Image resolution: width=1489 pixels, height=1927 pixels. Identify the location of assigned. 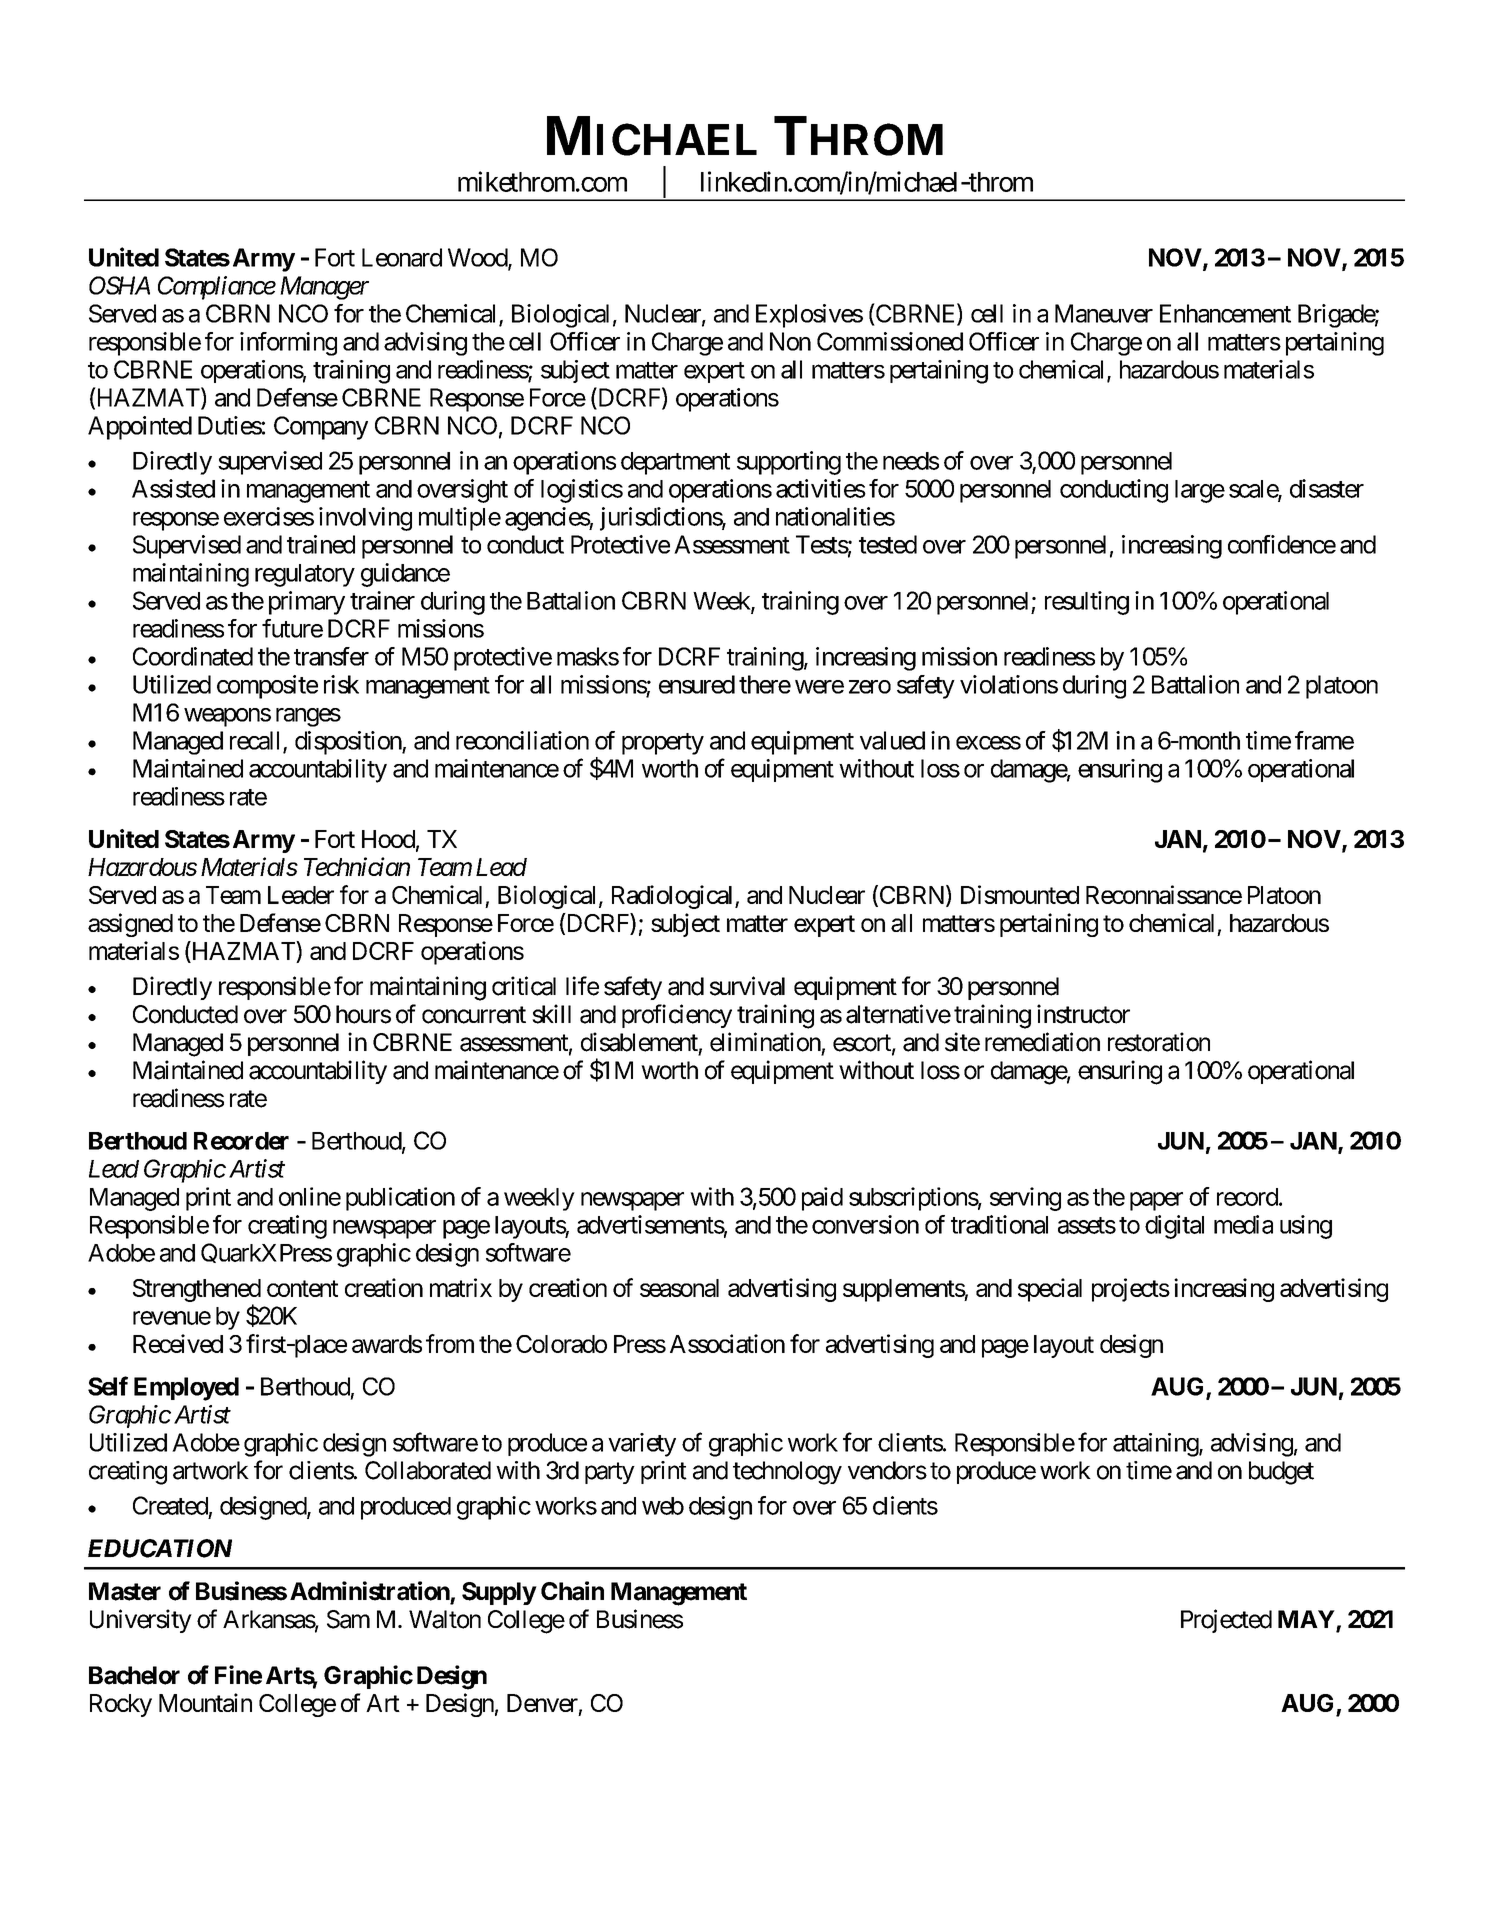
(130, 925).
